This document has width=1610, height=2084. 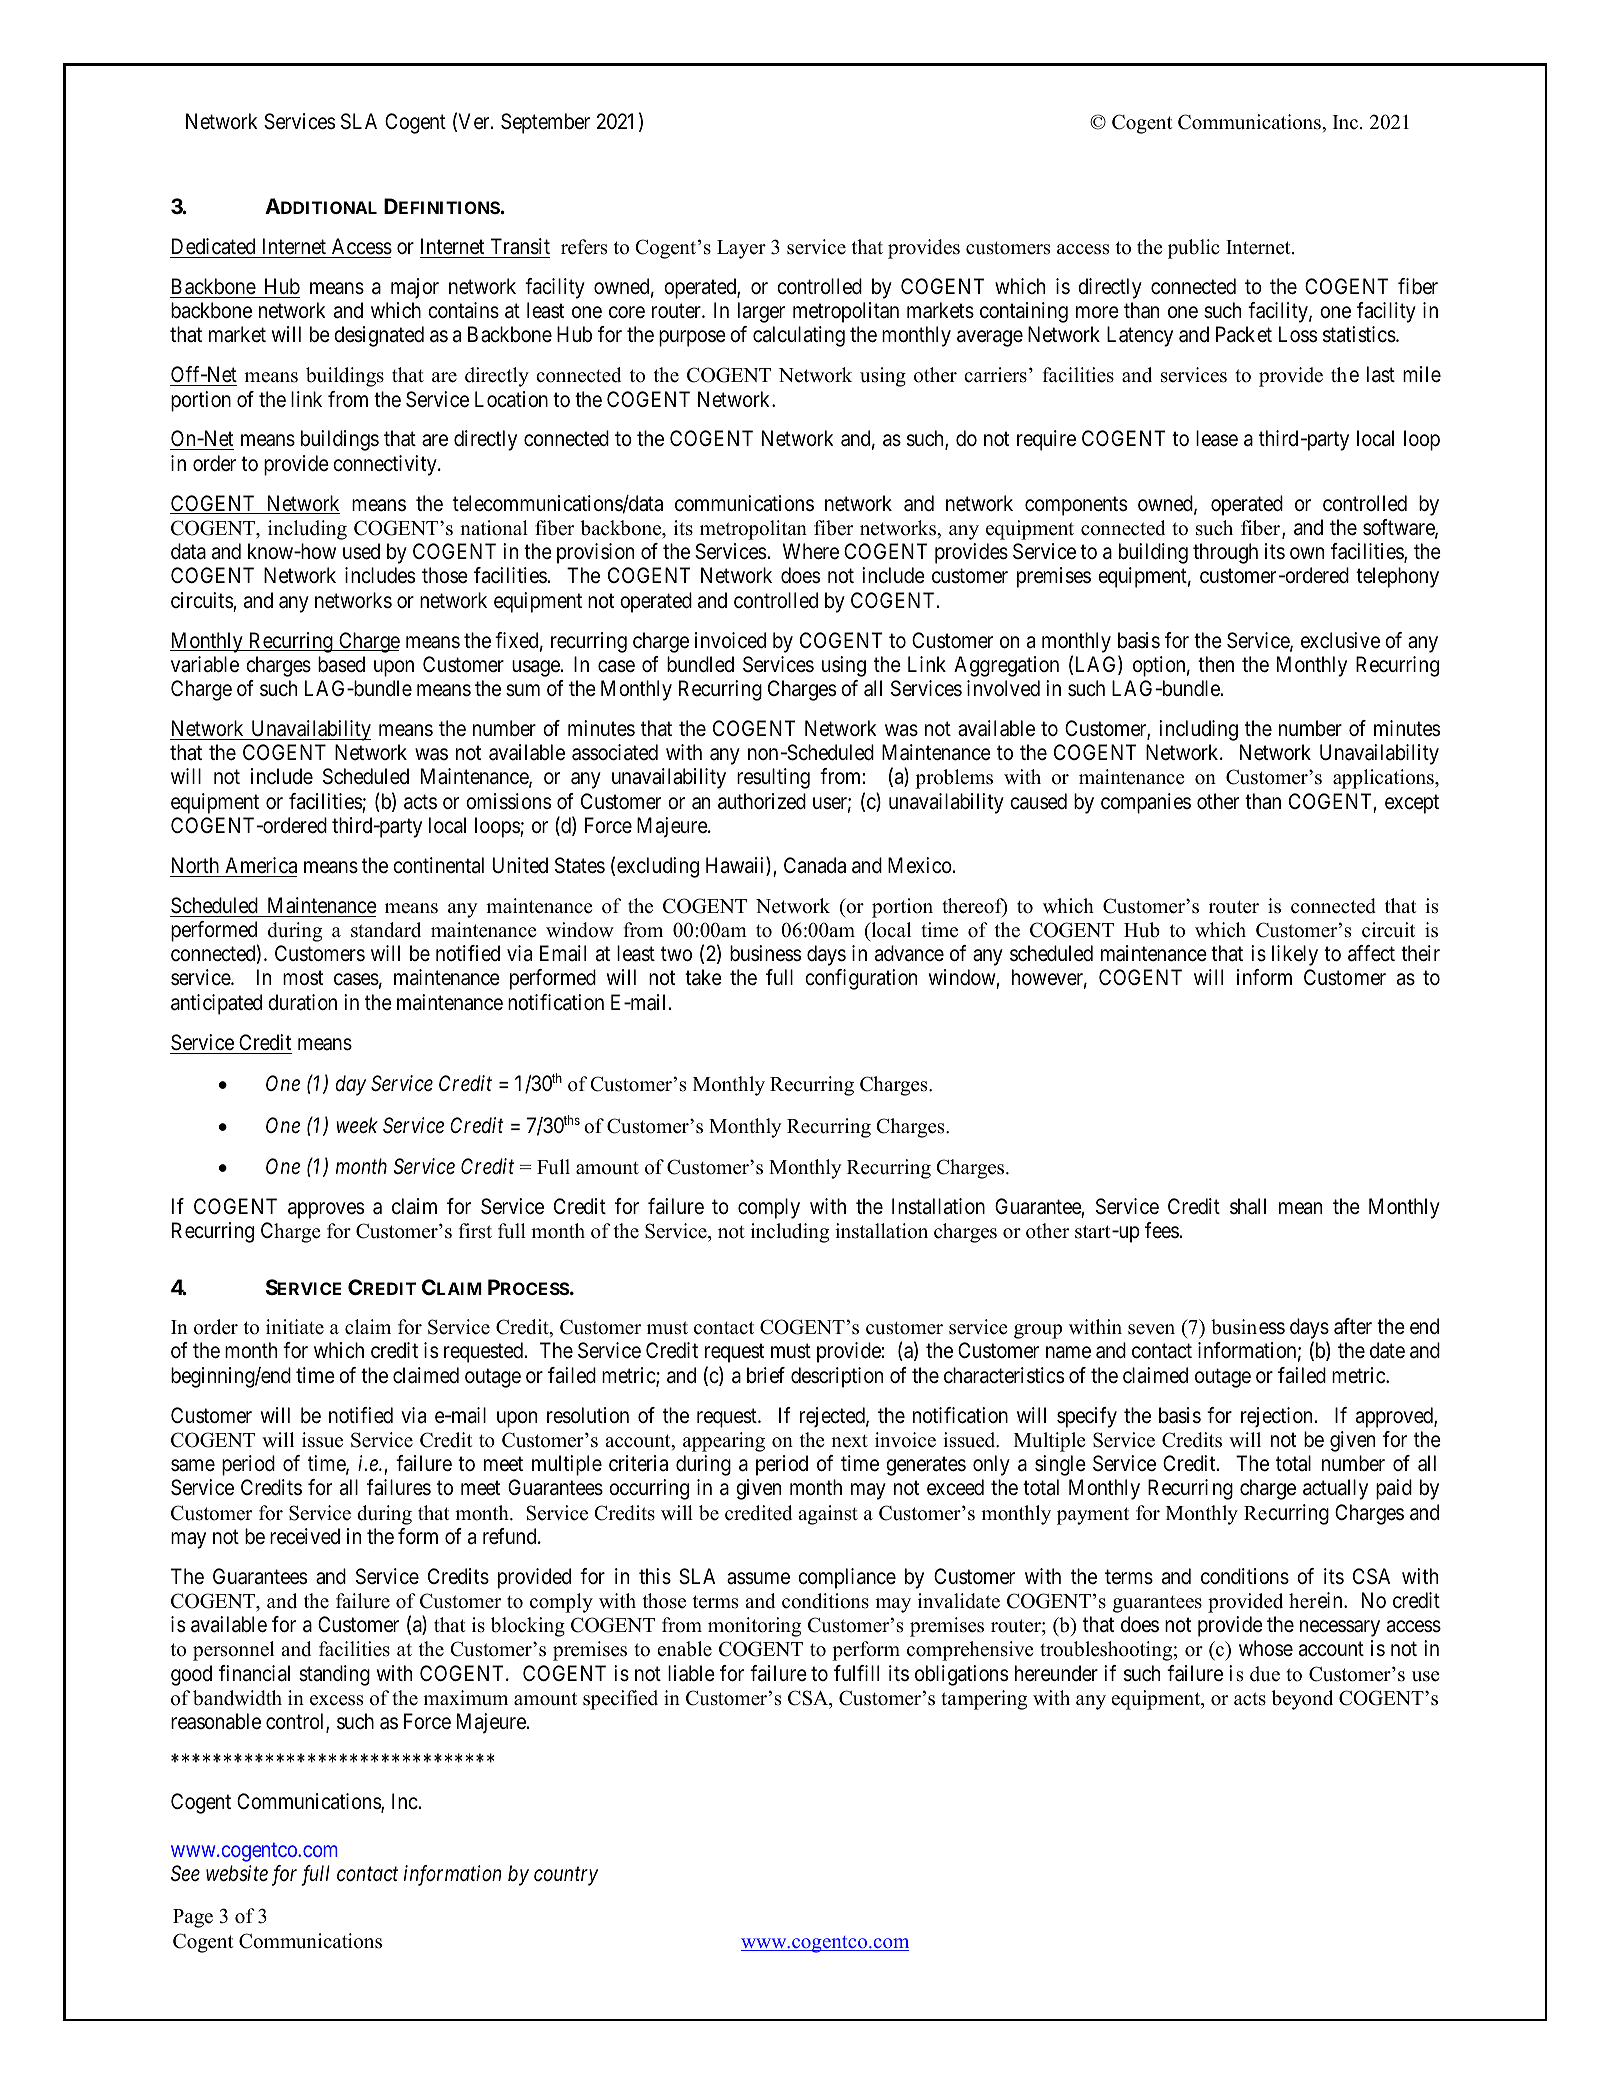 I want to click on initiate, so click(x=295, y=1327).
